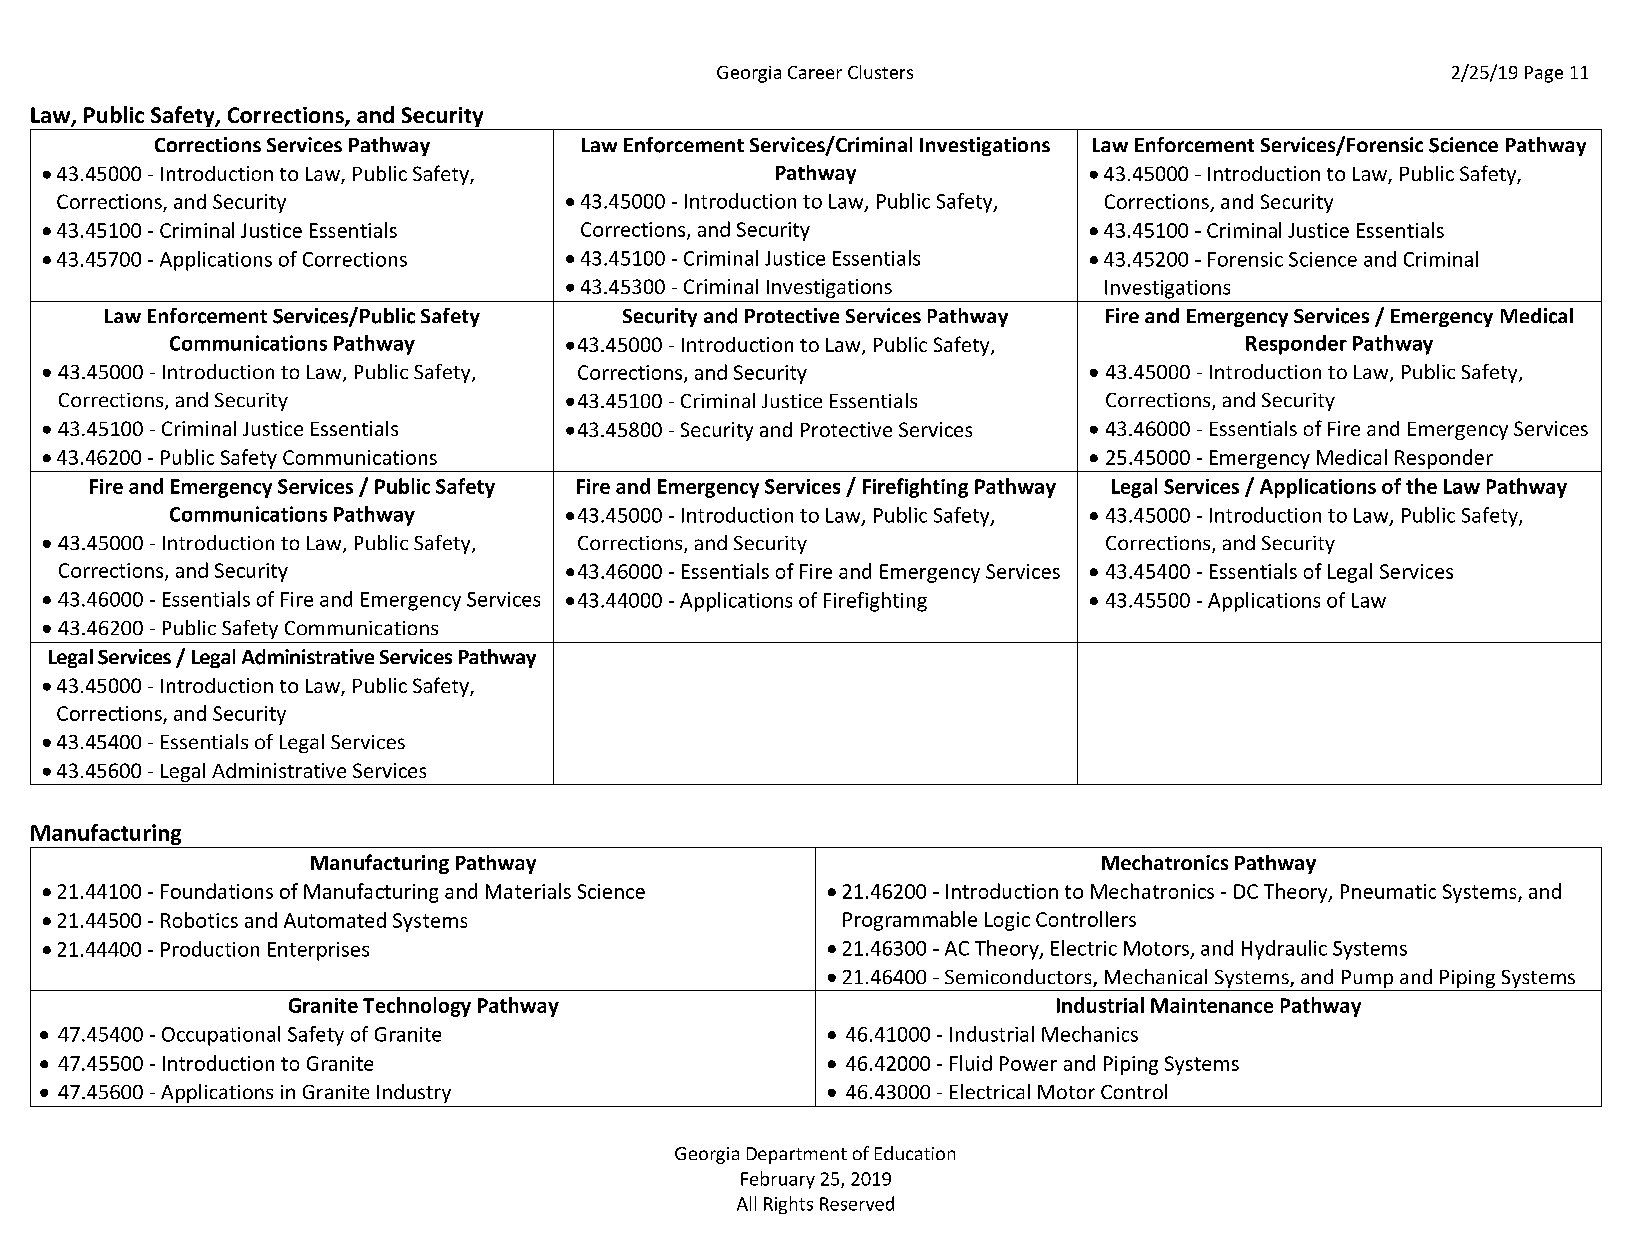 The height and width of the image is (1260, 1631). Describe the element at coordinates (880, 72) in the image. I see `Clusters` at that location.
